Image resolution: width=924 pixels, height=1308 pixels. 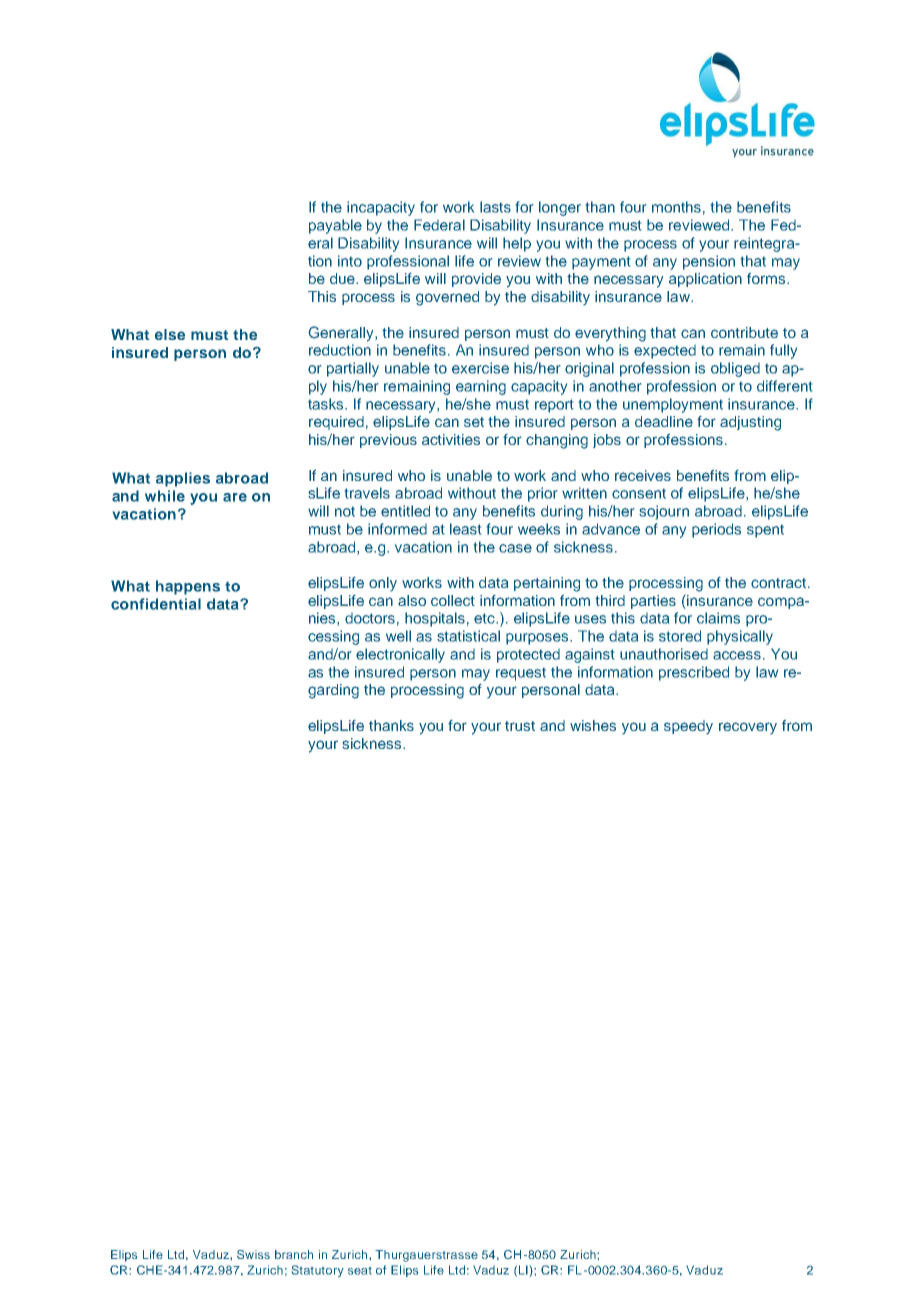 What do you see at coordinates (335, 226) in the document?
I see `payable` at bounding box center [335, 226].
